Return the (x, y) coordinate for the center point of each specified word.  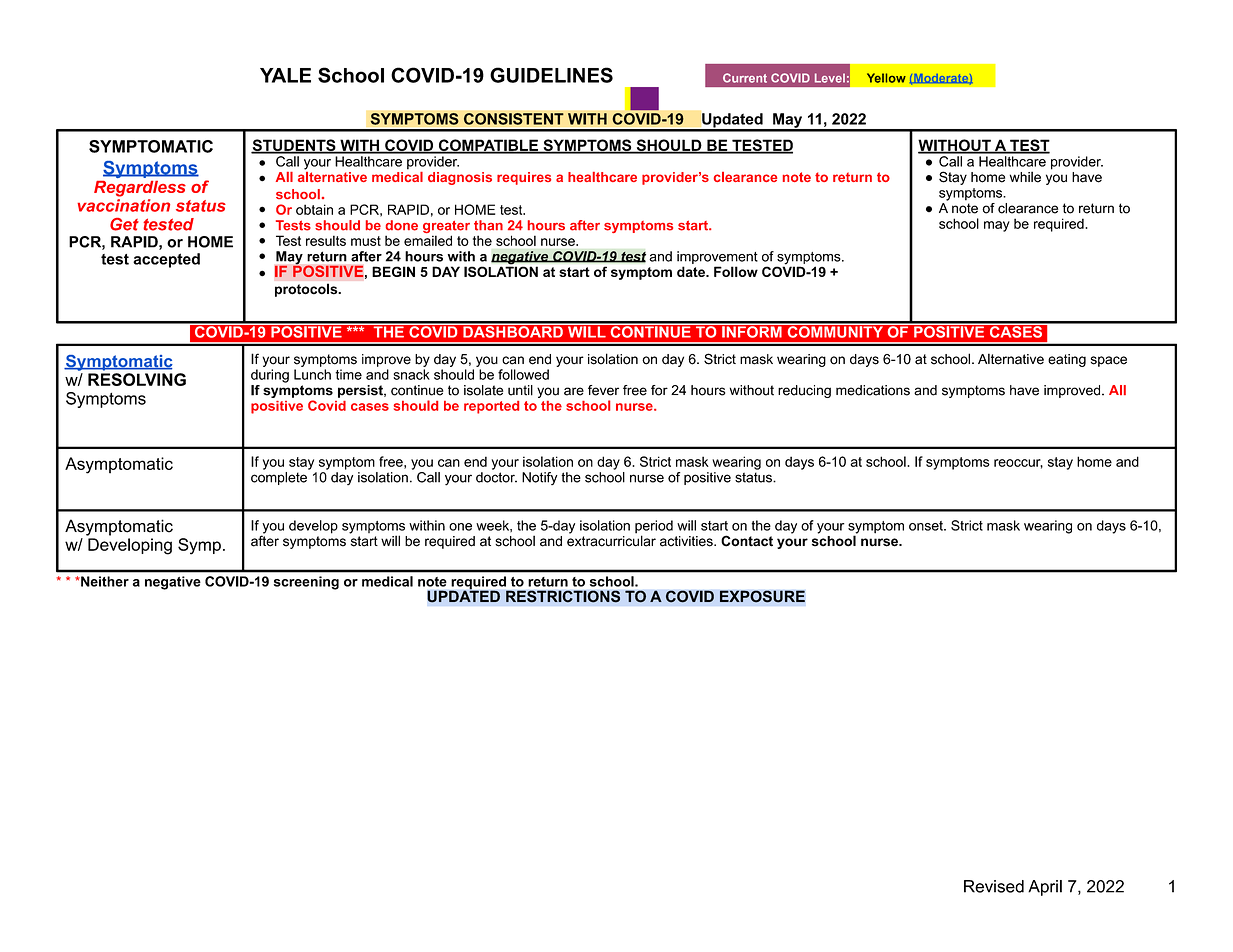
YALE (285, 75)
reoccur (1018, 464)
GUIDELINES (551, 75)
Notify (540, 478)
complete (279, 478)
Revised (994, 886)
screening (306, 583)
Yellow (886, 78)
